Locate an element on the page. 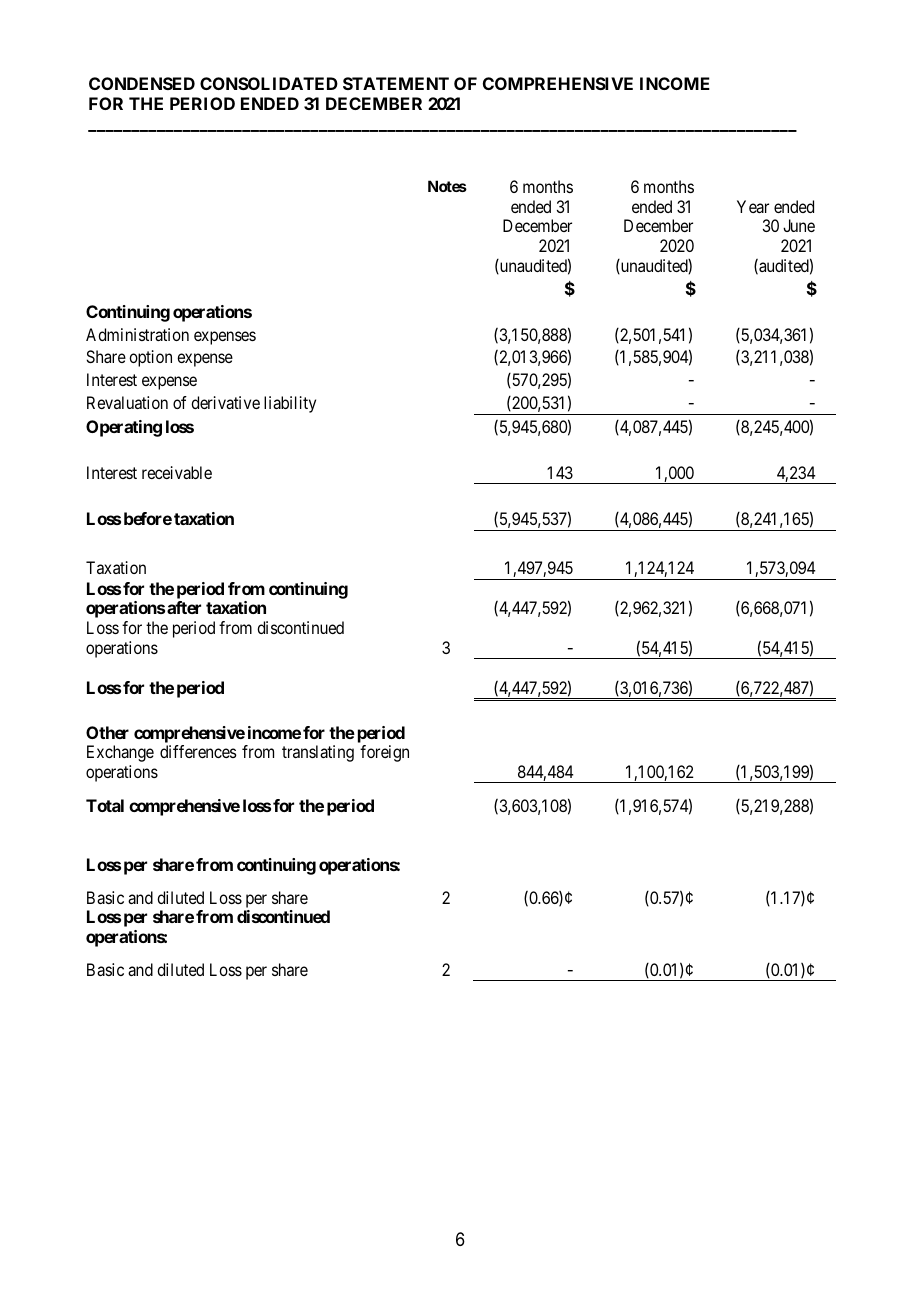 This page has width=924, height=1307. Notes is located at coordinates (447, 186).
